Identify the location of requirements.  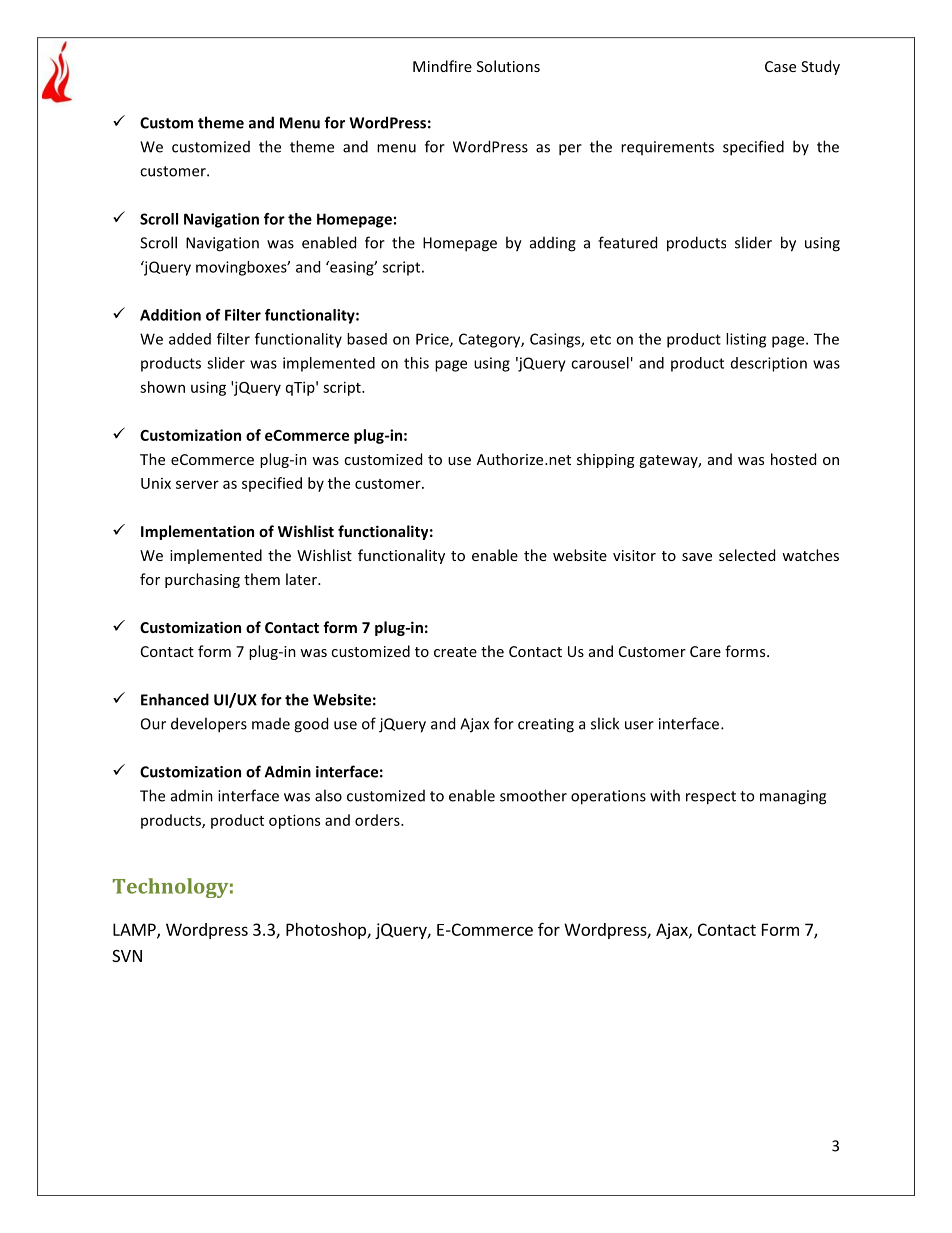
(667, 148).
